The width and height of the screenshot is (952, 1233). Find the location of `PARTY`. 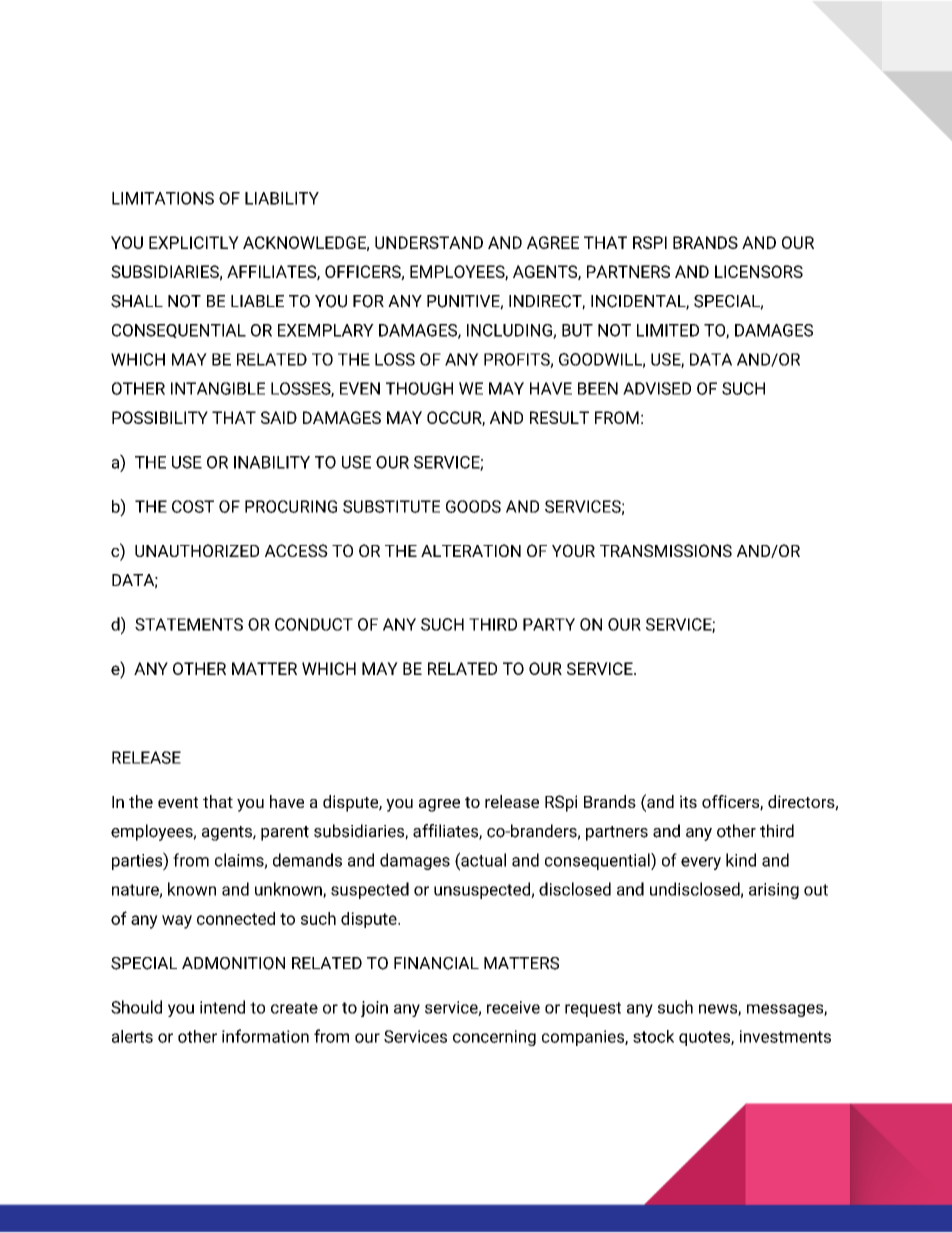

PARTY is located at coordinates (549, 624).
